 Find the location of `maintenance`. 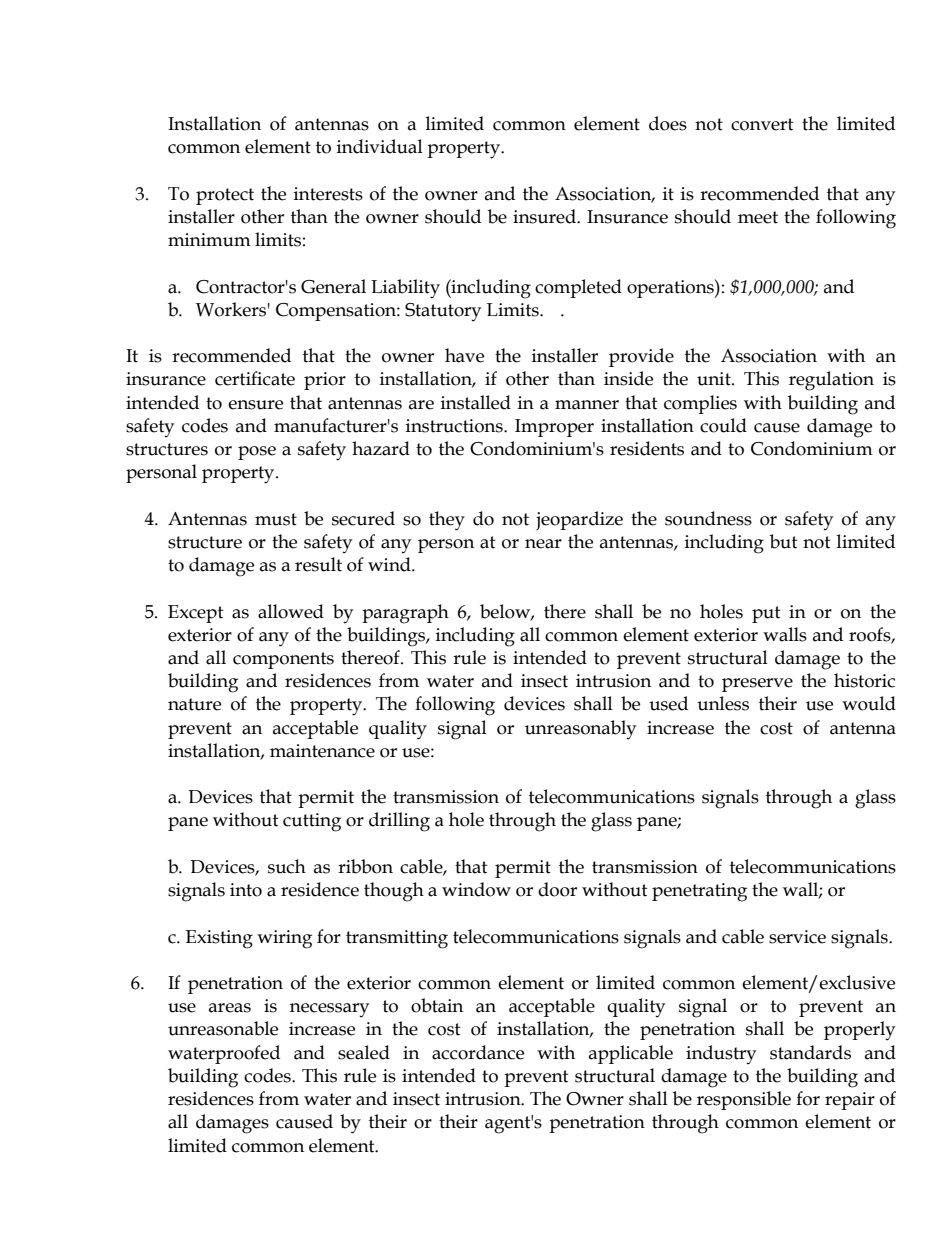

maintenance is located at coordinates (322, 751).
